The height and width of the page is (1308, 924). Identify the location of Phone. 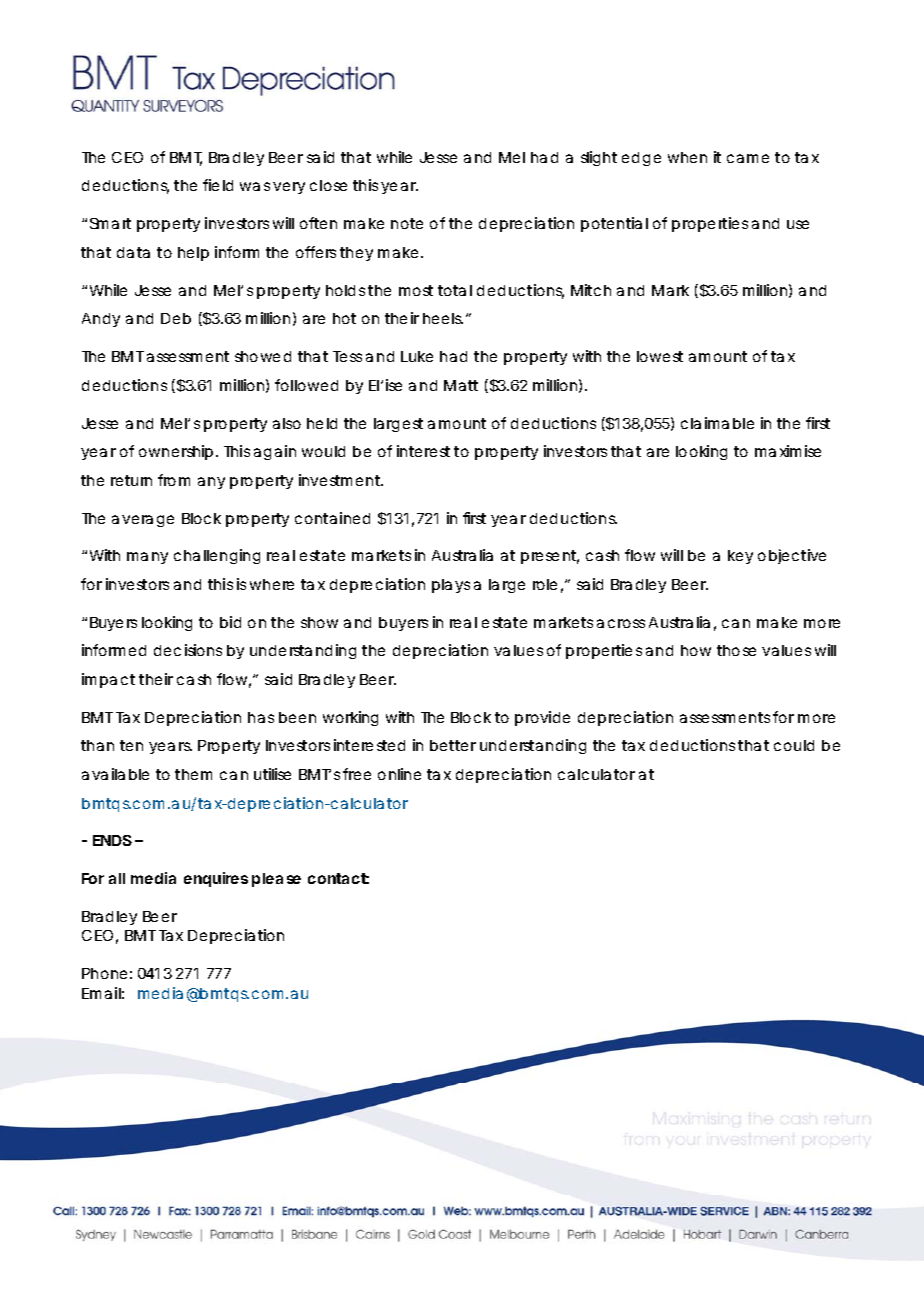
(104, 973).
